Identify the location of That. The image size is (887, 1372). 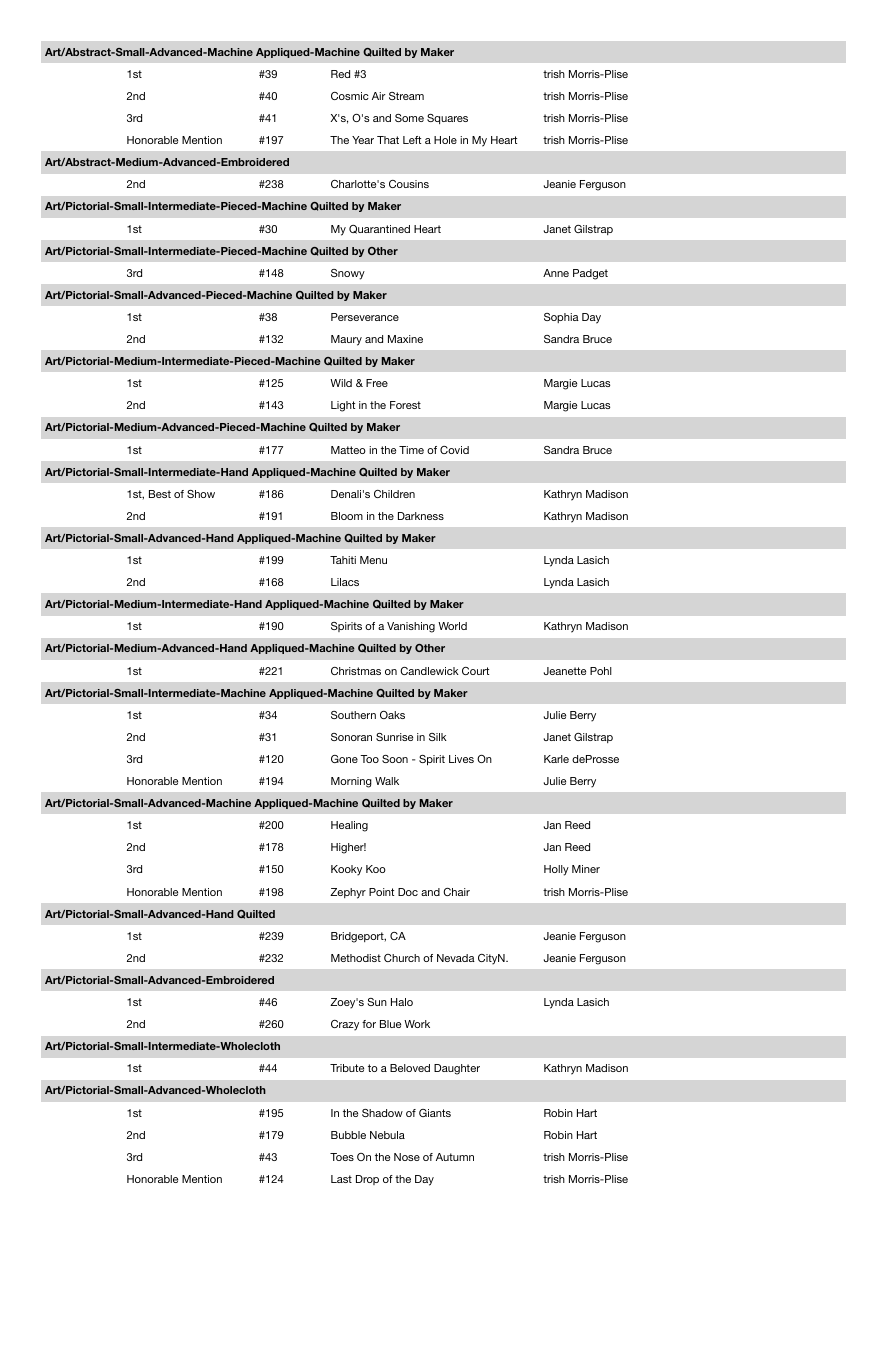
(388, 140).
